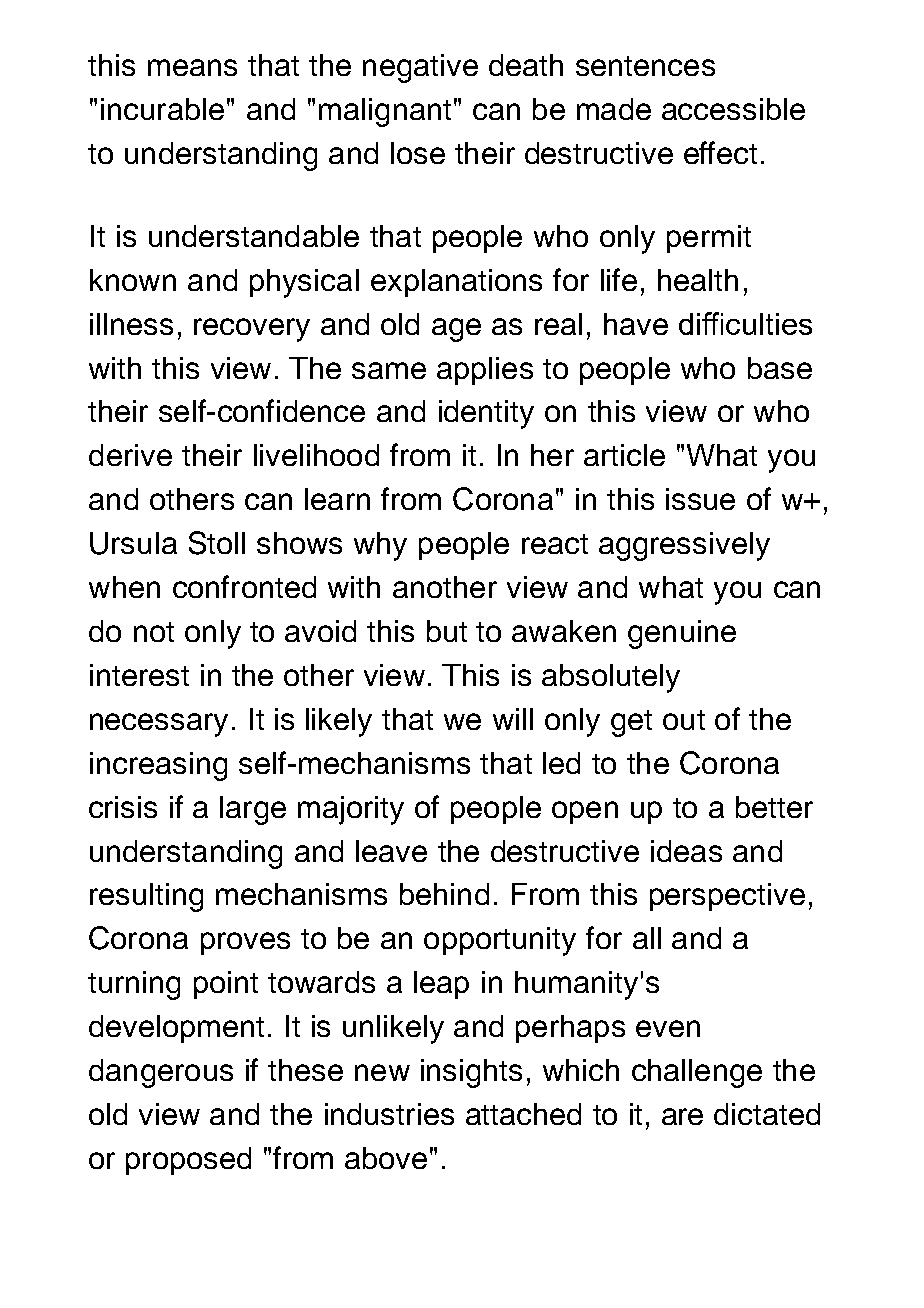 The image size is (924, 1308). Describe the element at coordinates (389, 1114) in the screenshot. I see `industries` at that location.
